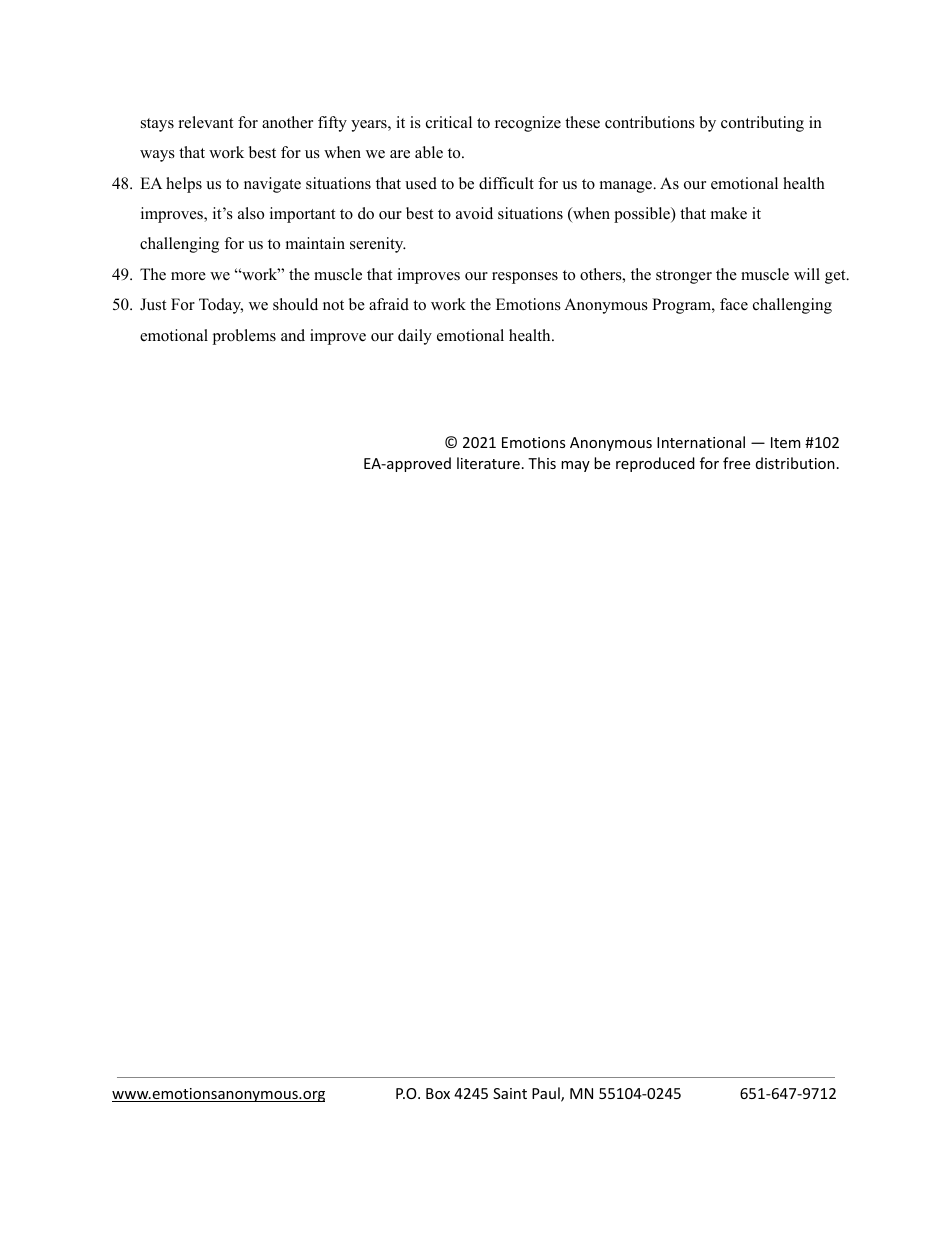  I want to click on relevant, so click(206, 122).
